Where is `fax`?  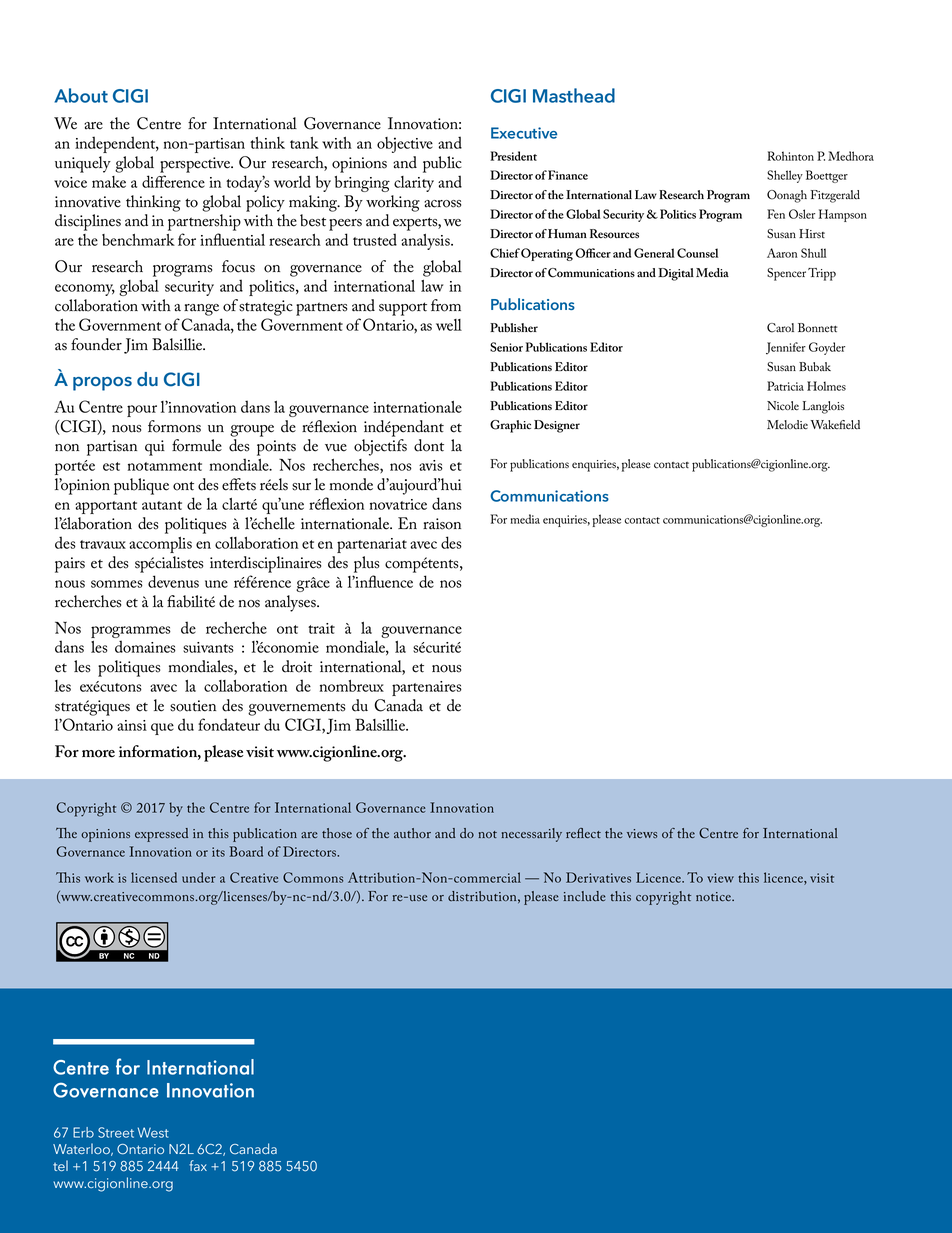 fax is located at coordinates (198, 1165).
